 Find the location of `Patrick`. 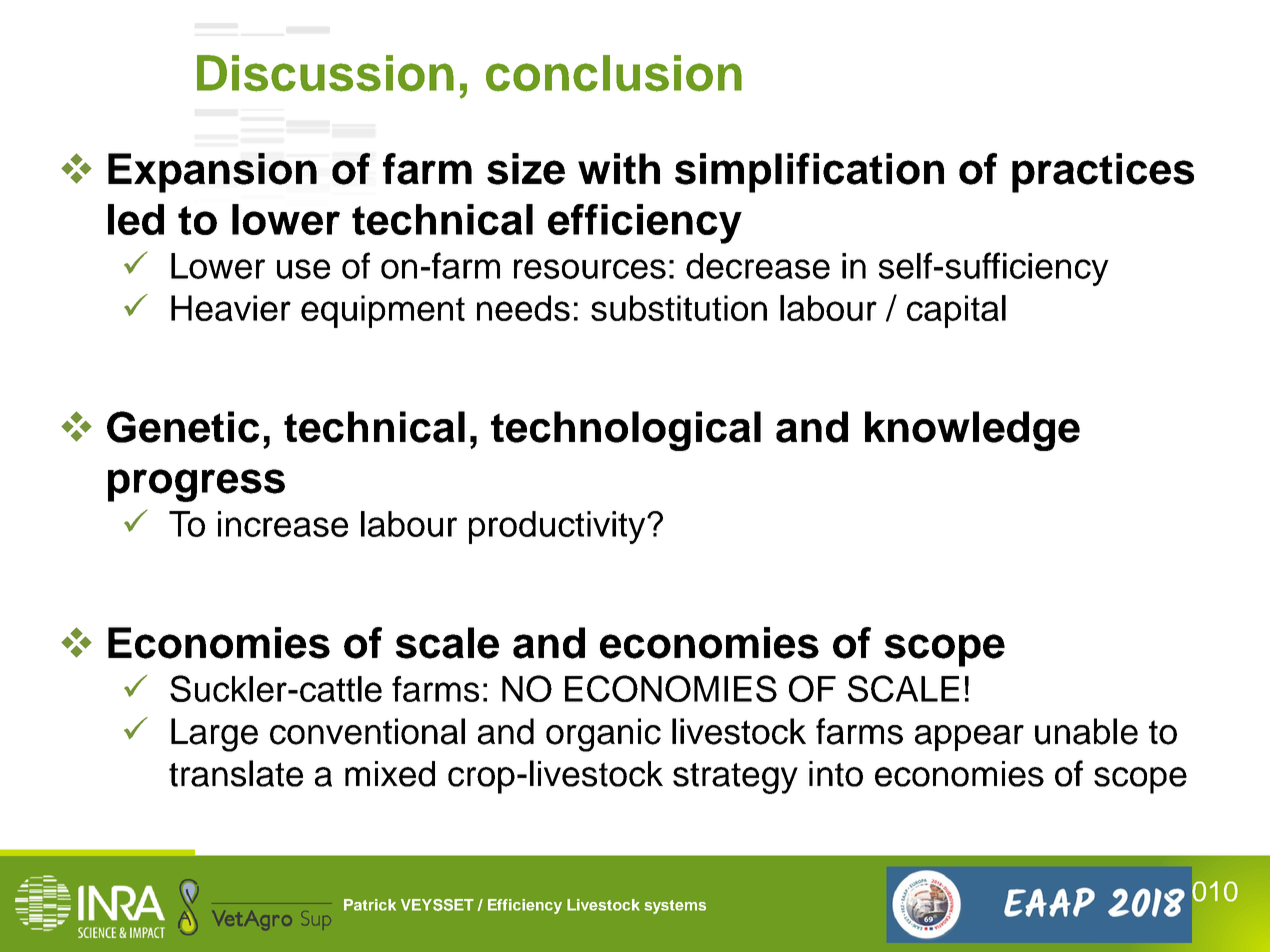

Patrick is located at coordinates (370, 905).
